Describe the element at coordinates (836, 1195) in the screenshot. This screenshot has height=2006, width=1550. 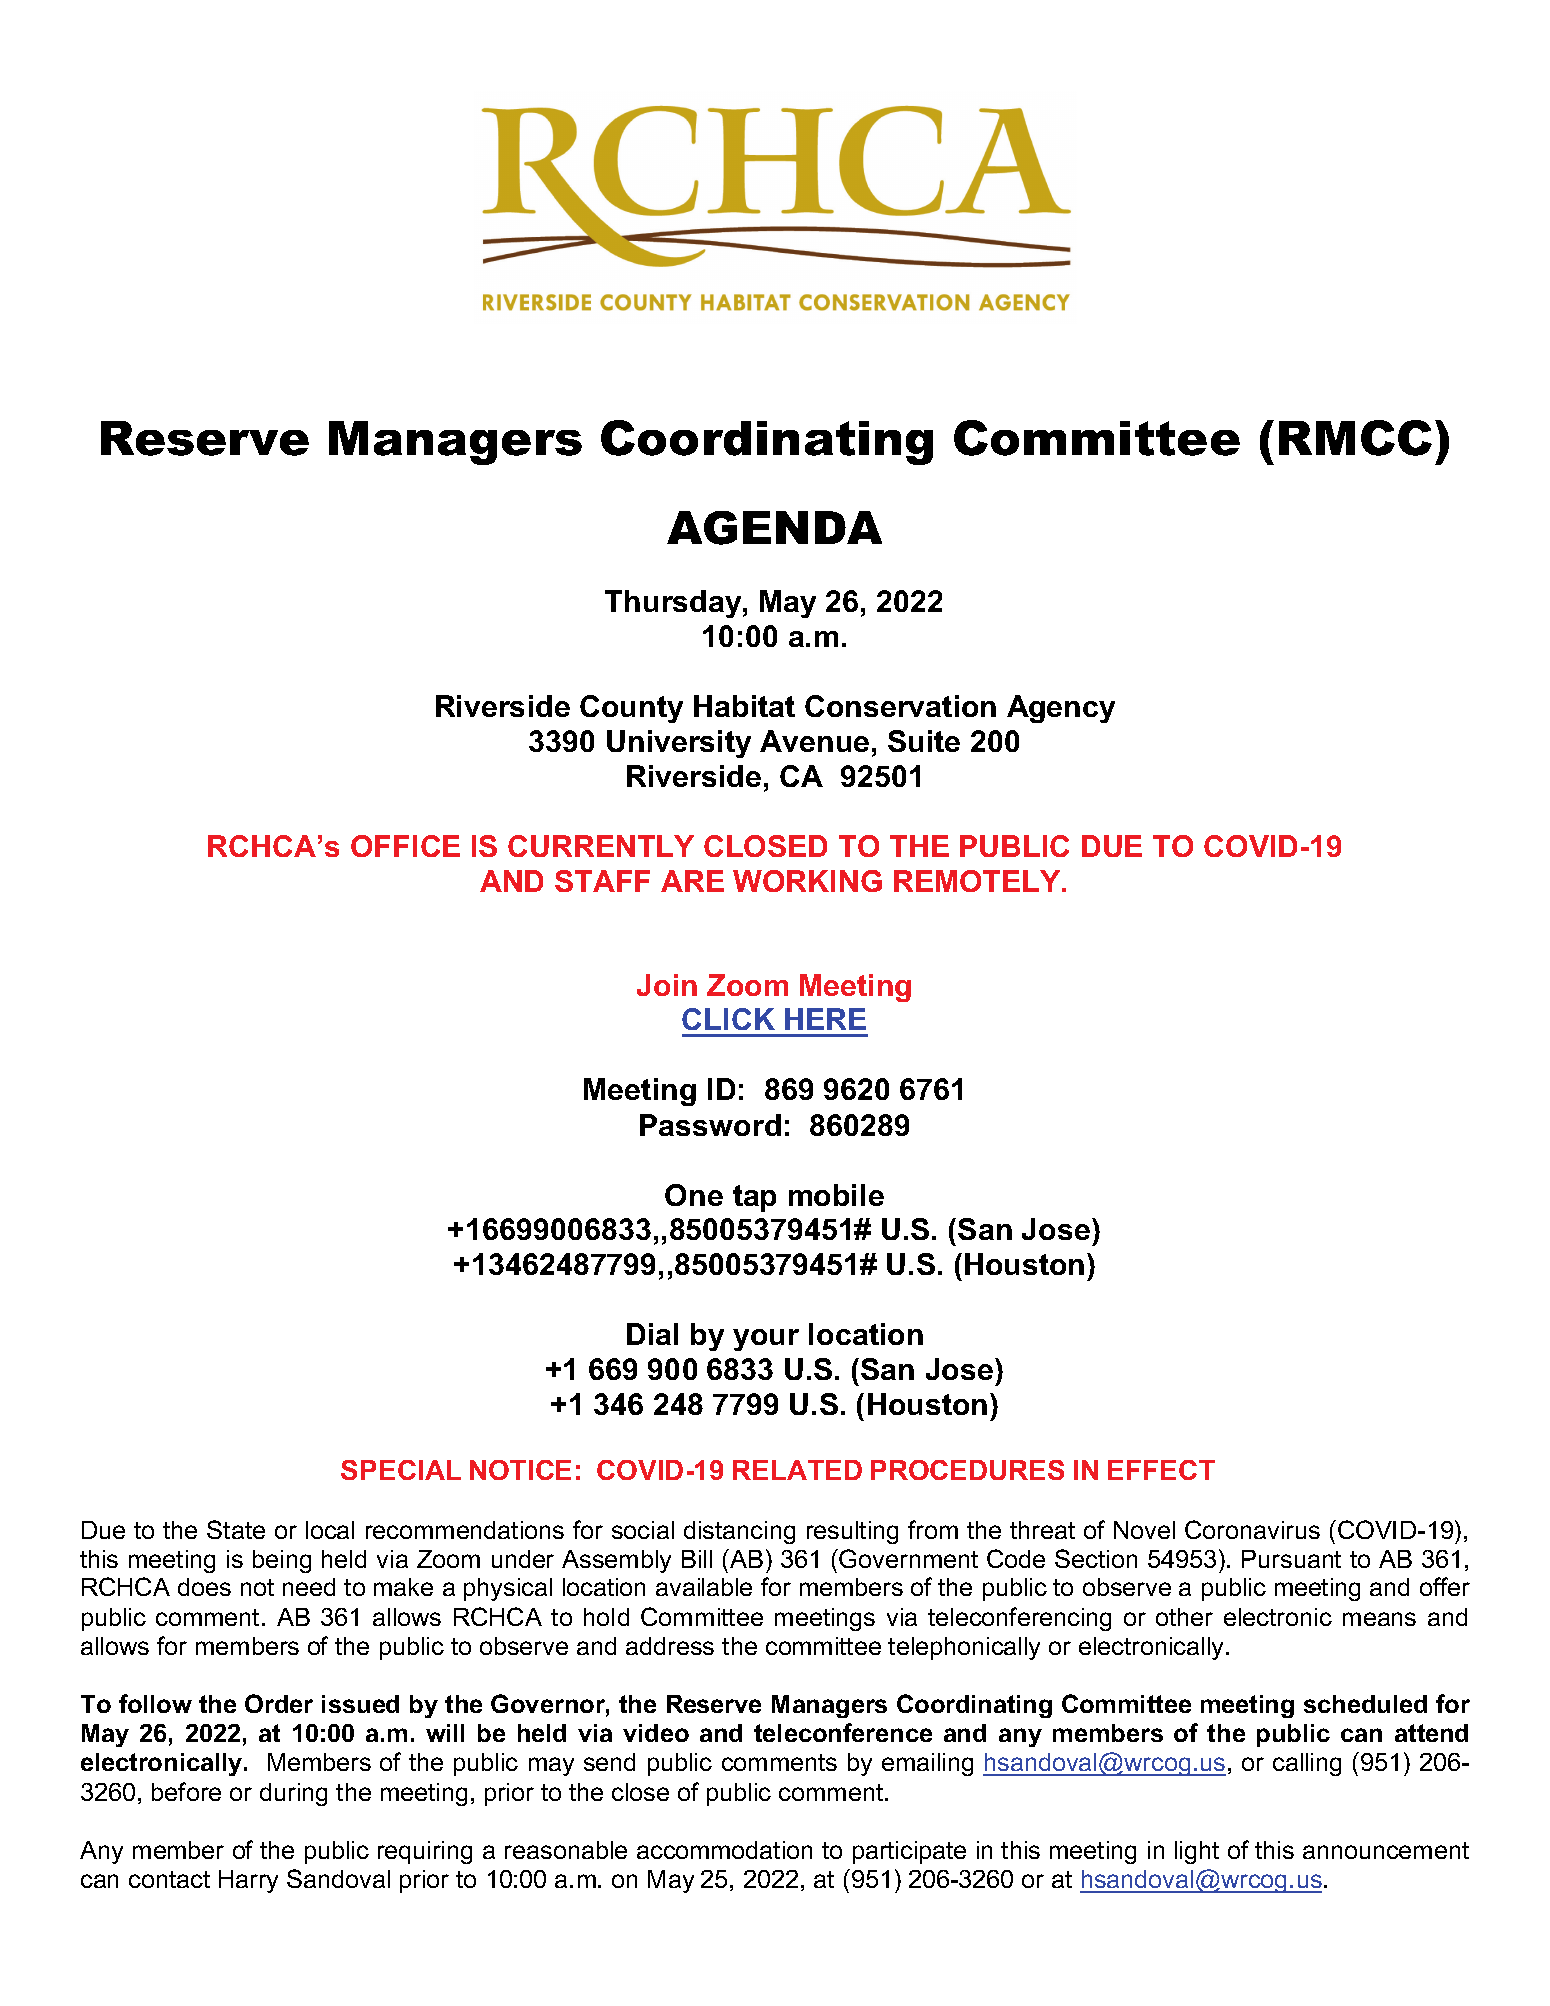
I see `mobile` at that location.
